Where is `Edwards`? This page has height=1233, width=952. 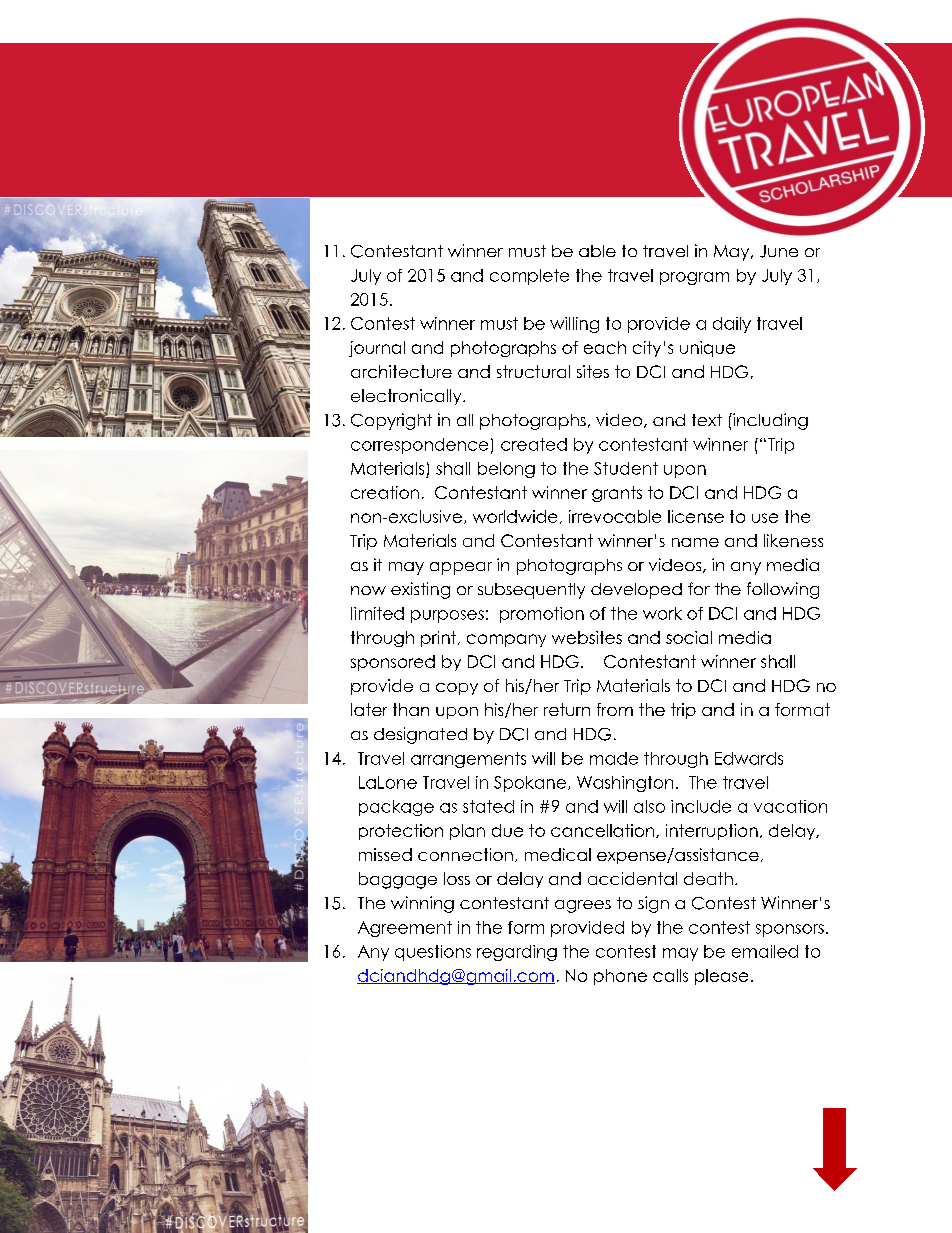 Edwards is located at coordinates (749, 758).
